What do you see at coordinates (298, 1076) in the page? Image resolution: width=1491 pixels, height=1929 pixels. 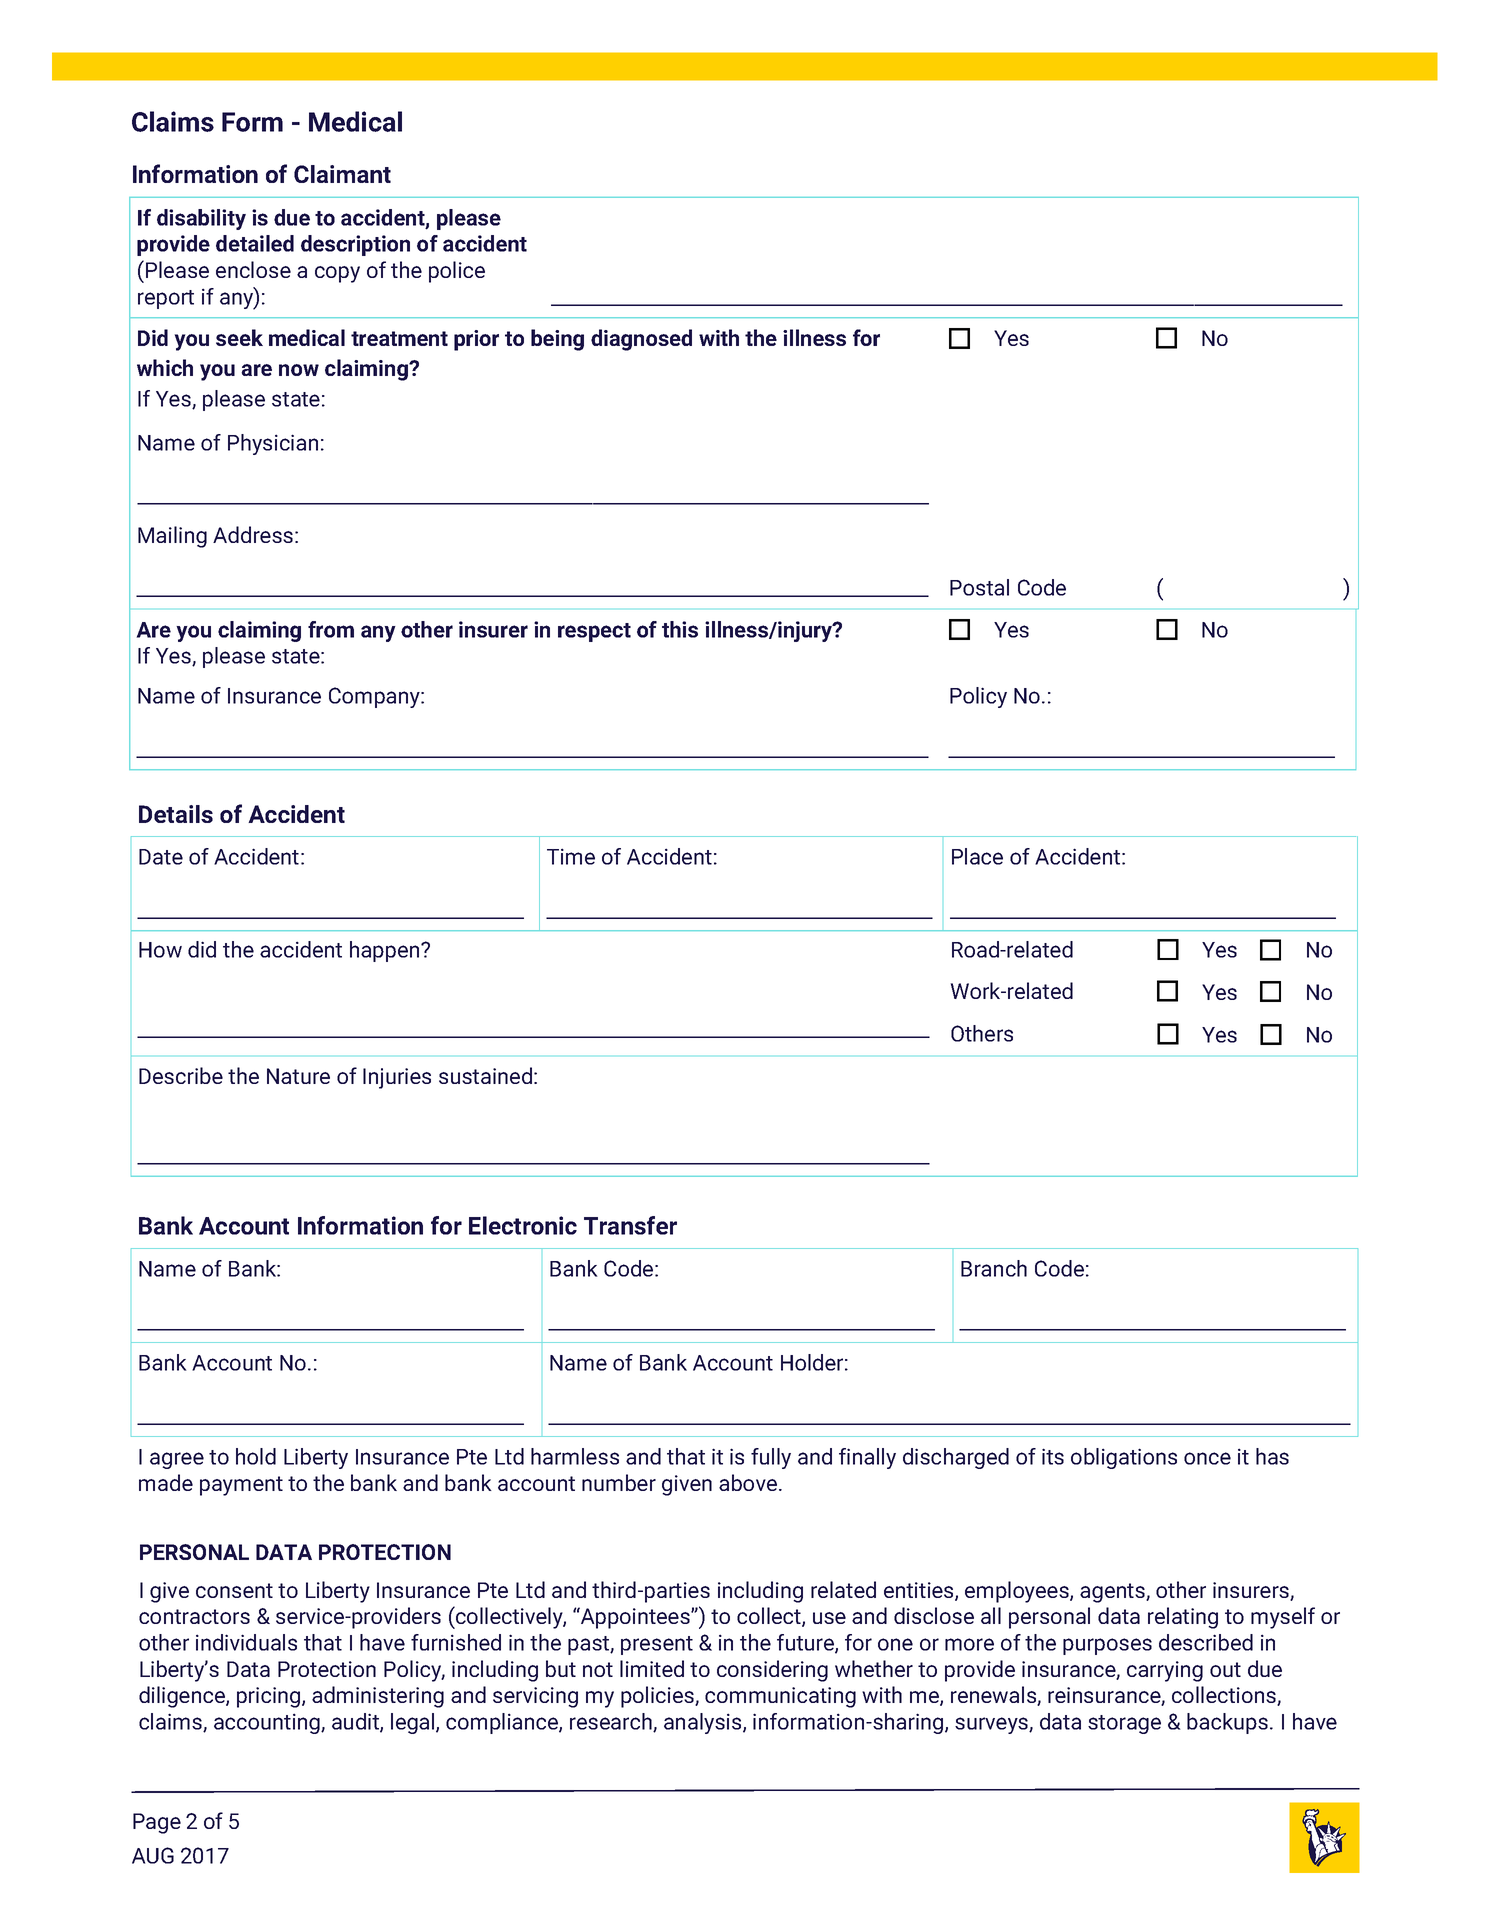 I see `Nature` at bounding box center [298, 1076].
